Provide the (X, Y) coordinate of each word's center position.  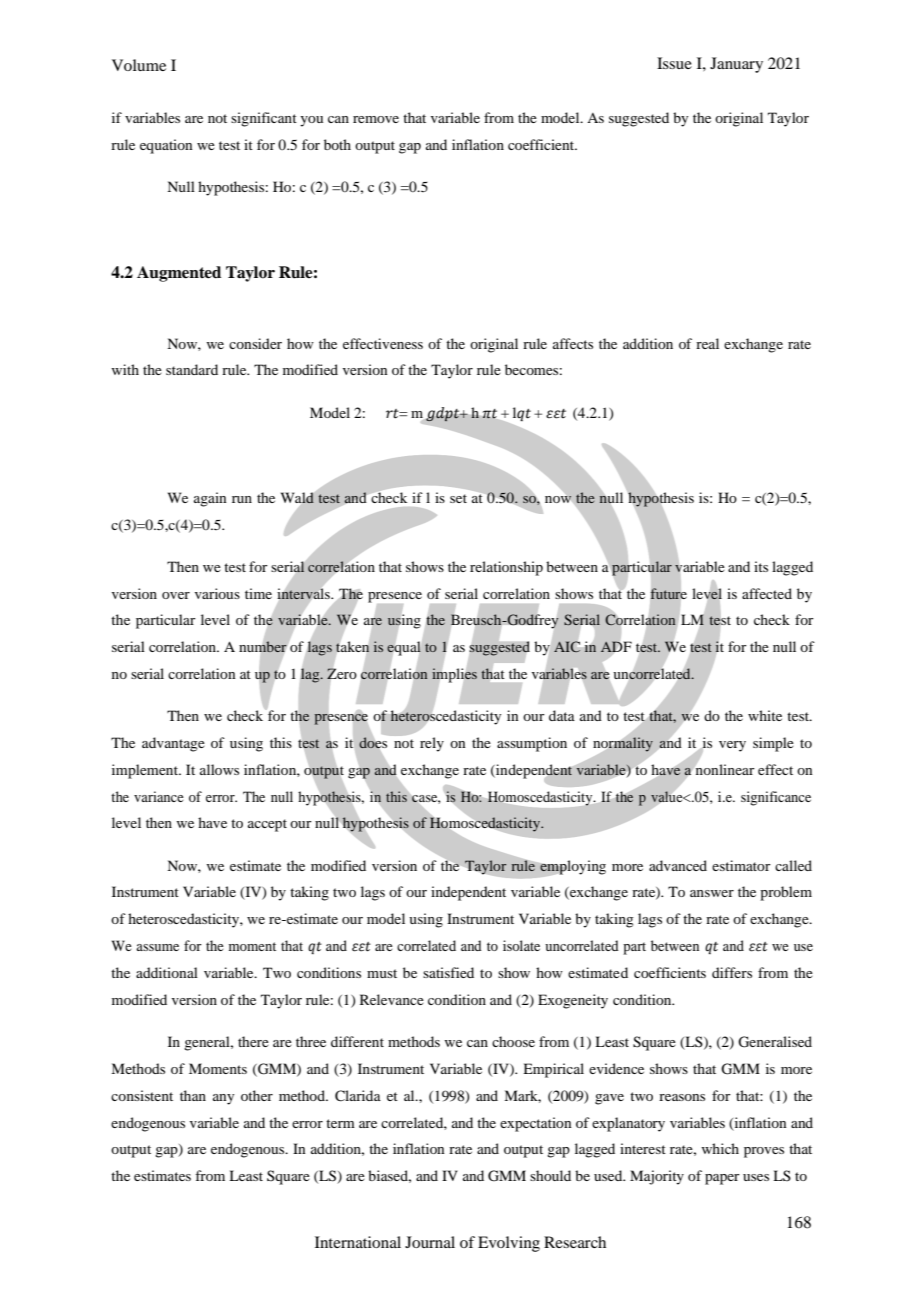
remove (376, 119)
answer (712, 893)
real (707, 343)
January (736, 65)
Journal (430, 1242)
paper (722, 1179)
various (217, 593)
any (223, 1099)
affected (767, 593)
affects (573, 343)
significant (264, 119)
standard (192, 369)
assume (157, 947)
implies (454, 675)
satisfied (448, 972)
